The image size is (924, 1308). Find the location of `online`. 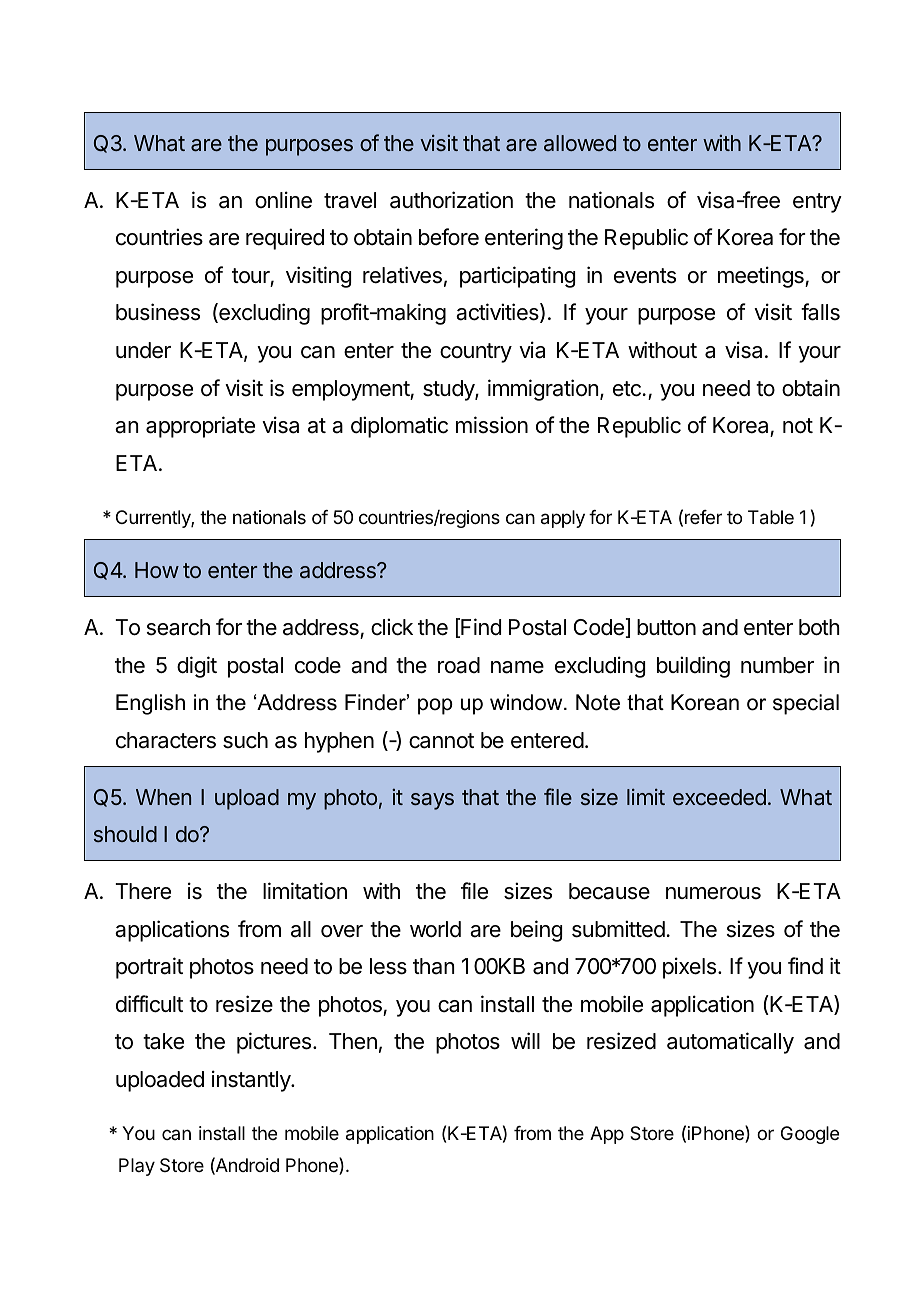

online is located at coordinates (283, 200).
